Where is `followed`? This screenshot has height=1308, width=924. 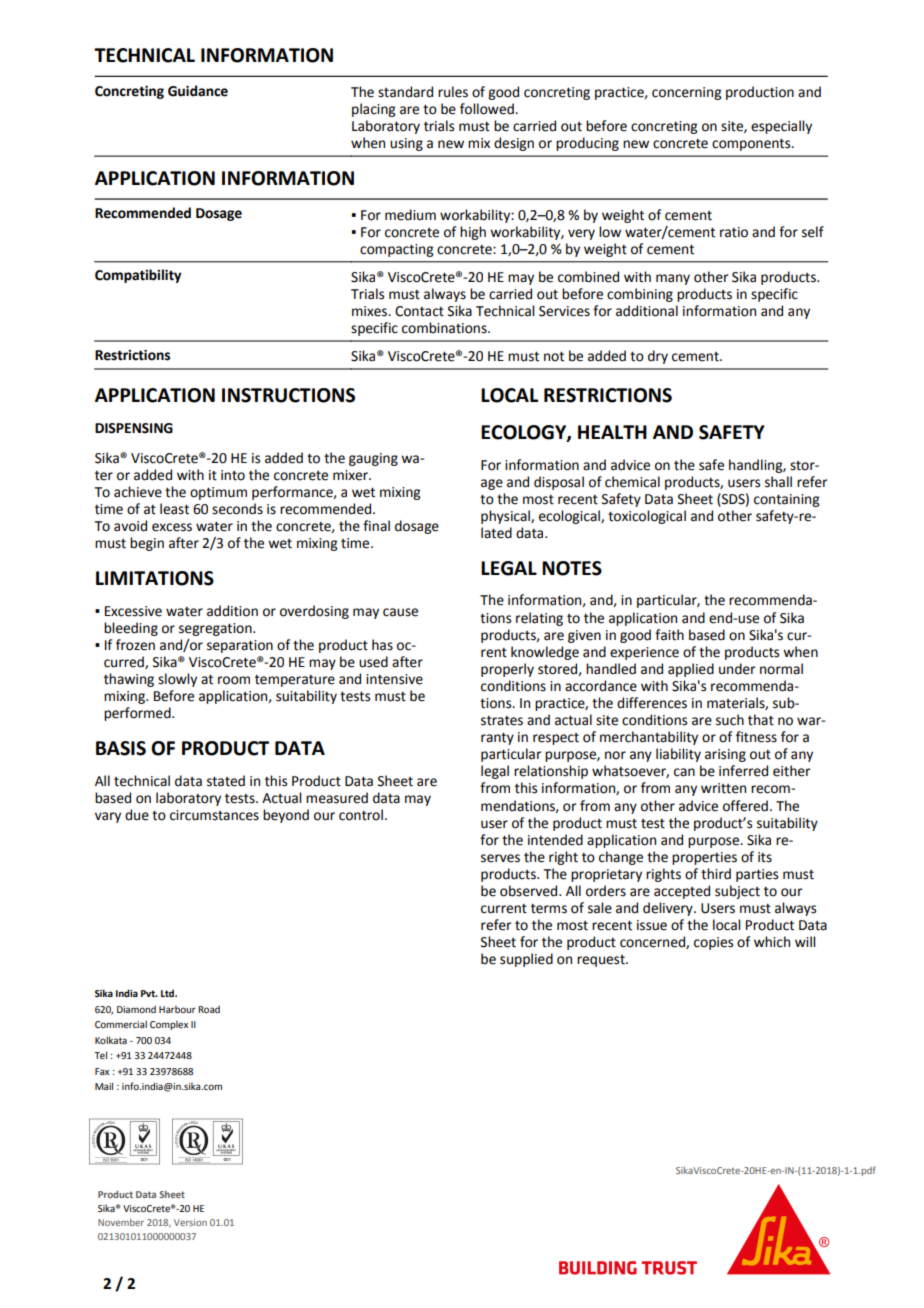
followed is located at coordinates (488, 109).
